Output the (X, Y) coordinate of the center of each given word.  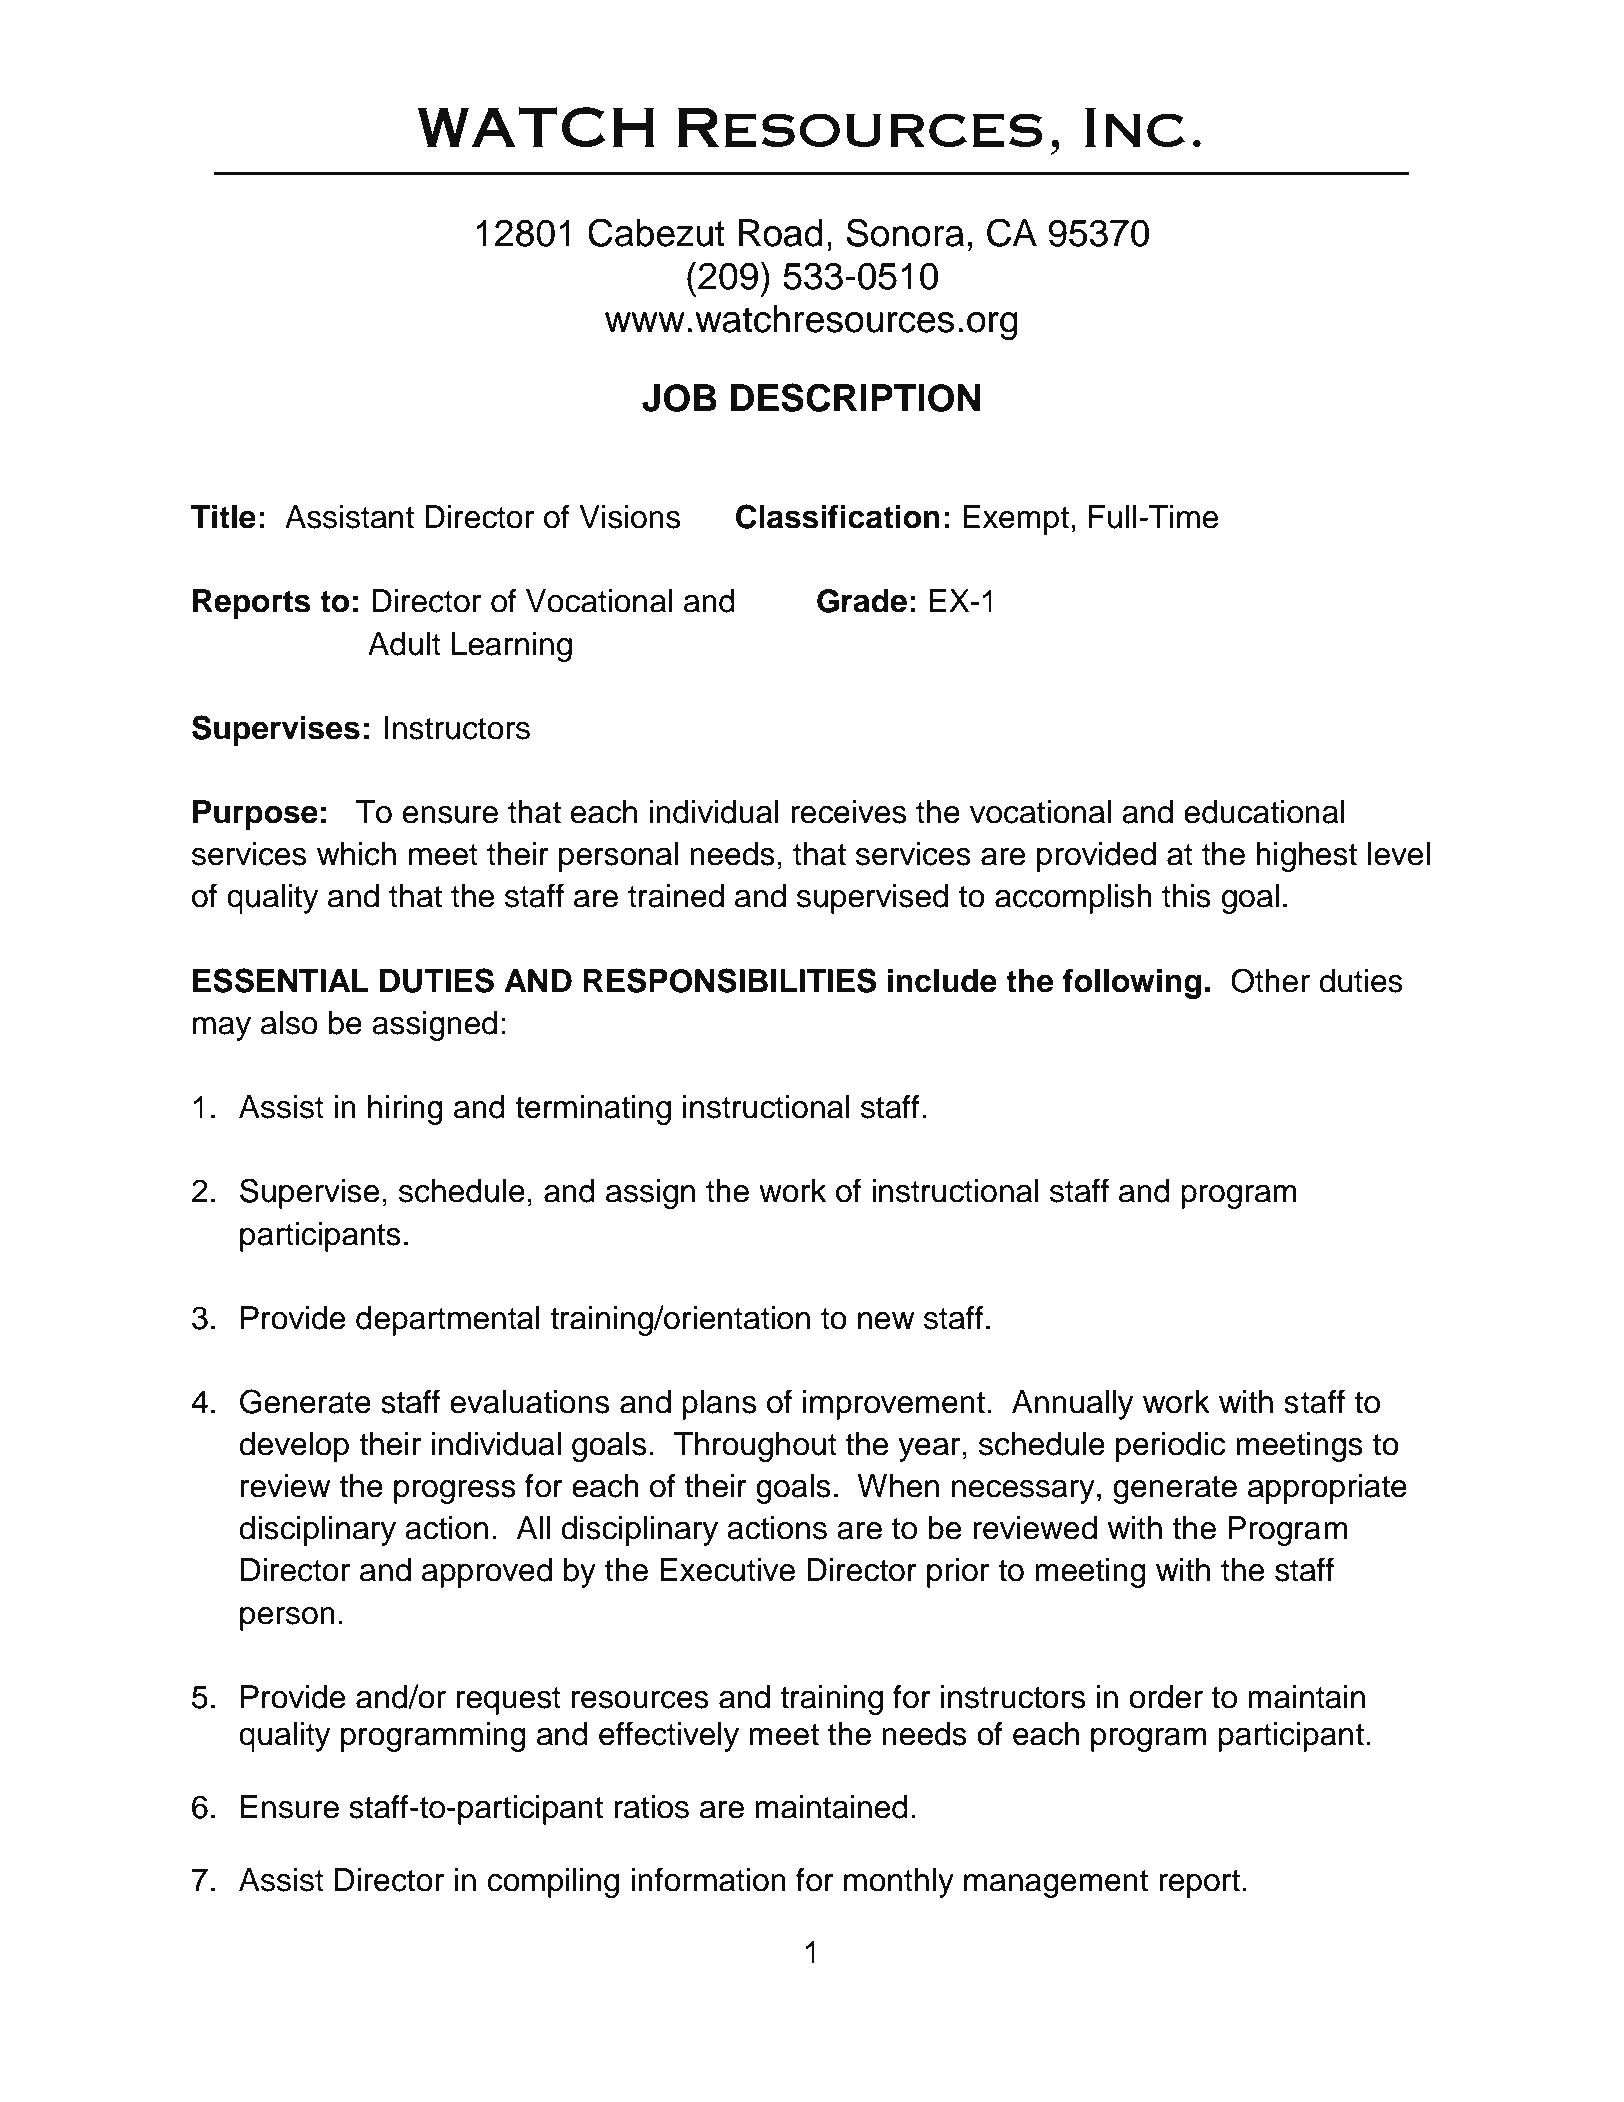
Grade (862, 601)
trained (676, 896)
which (356, 854)
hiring (405, 1110)
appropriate (1327, 1489)
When (898, 1486)
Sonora (905, 232)
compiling (553, 1883)
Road (781, 233)
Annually (1072, 1405)
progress (455, 1492)
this (1186, 896)
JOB (679, 398)
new (886, 1321)
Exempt (1016, 520)
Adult (404, 644)
